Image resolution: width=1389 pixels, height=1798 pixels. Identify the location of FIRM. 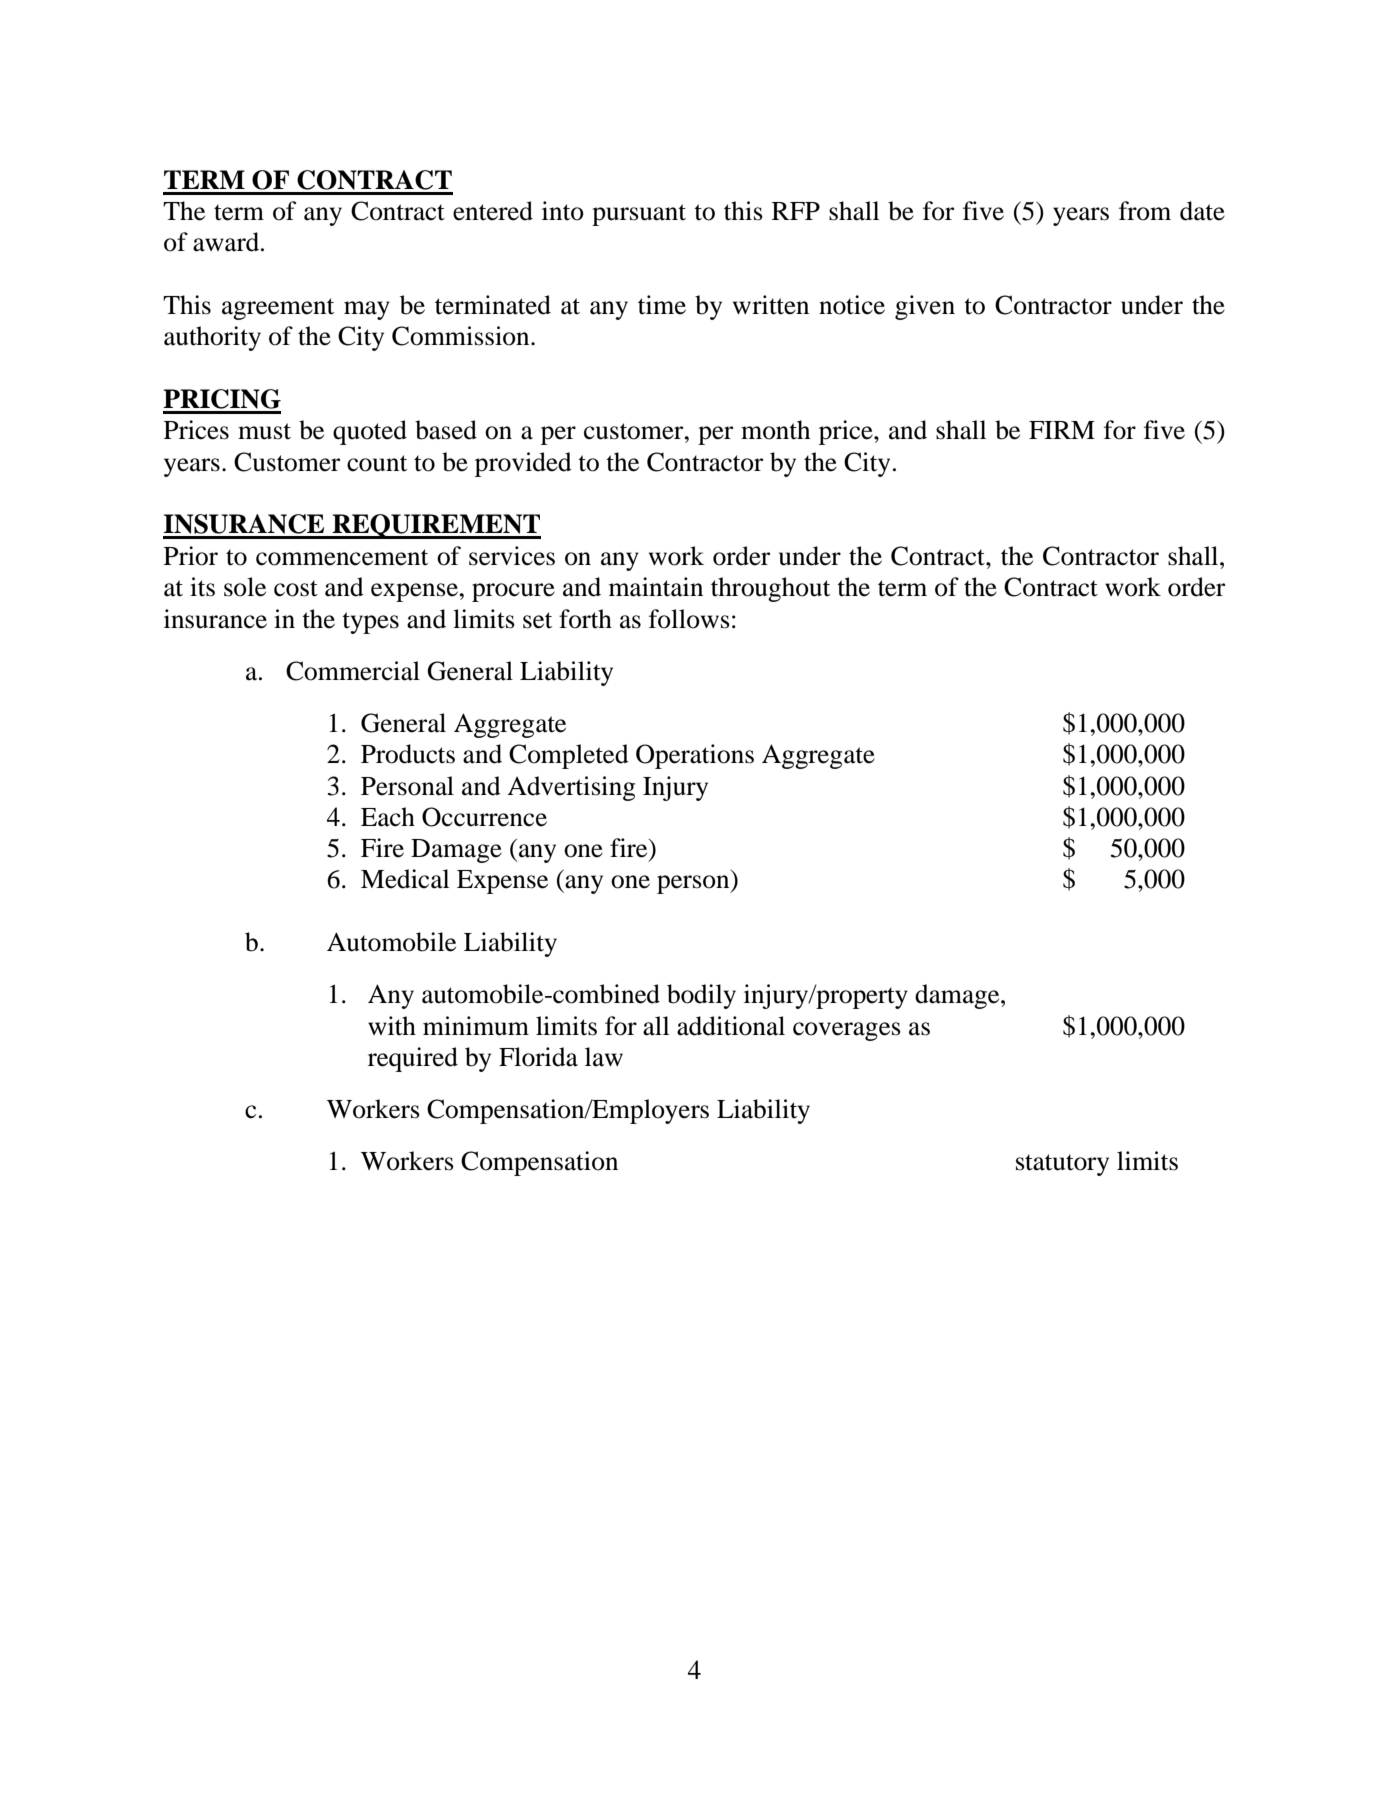
(1062, 430).
